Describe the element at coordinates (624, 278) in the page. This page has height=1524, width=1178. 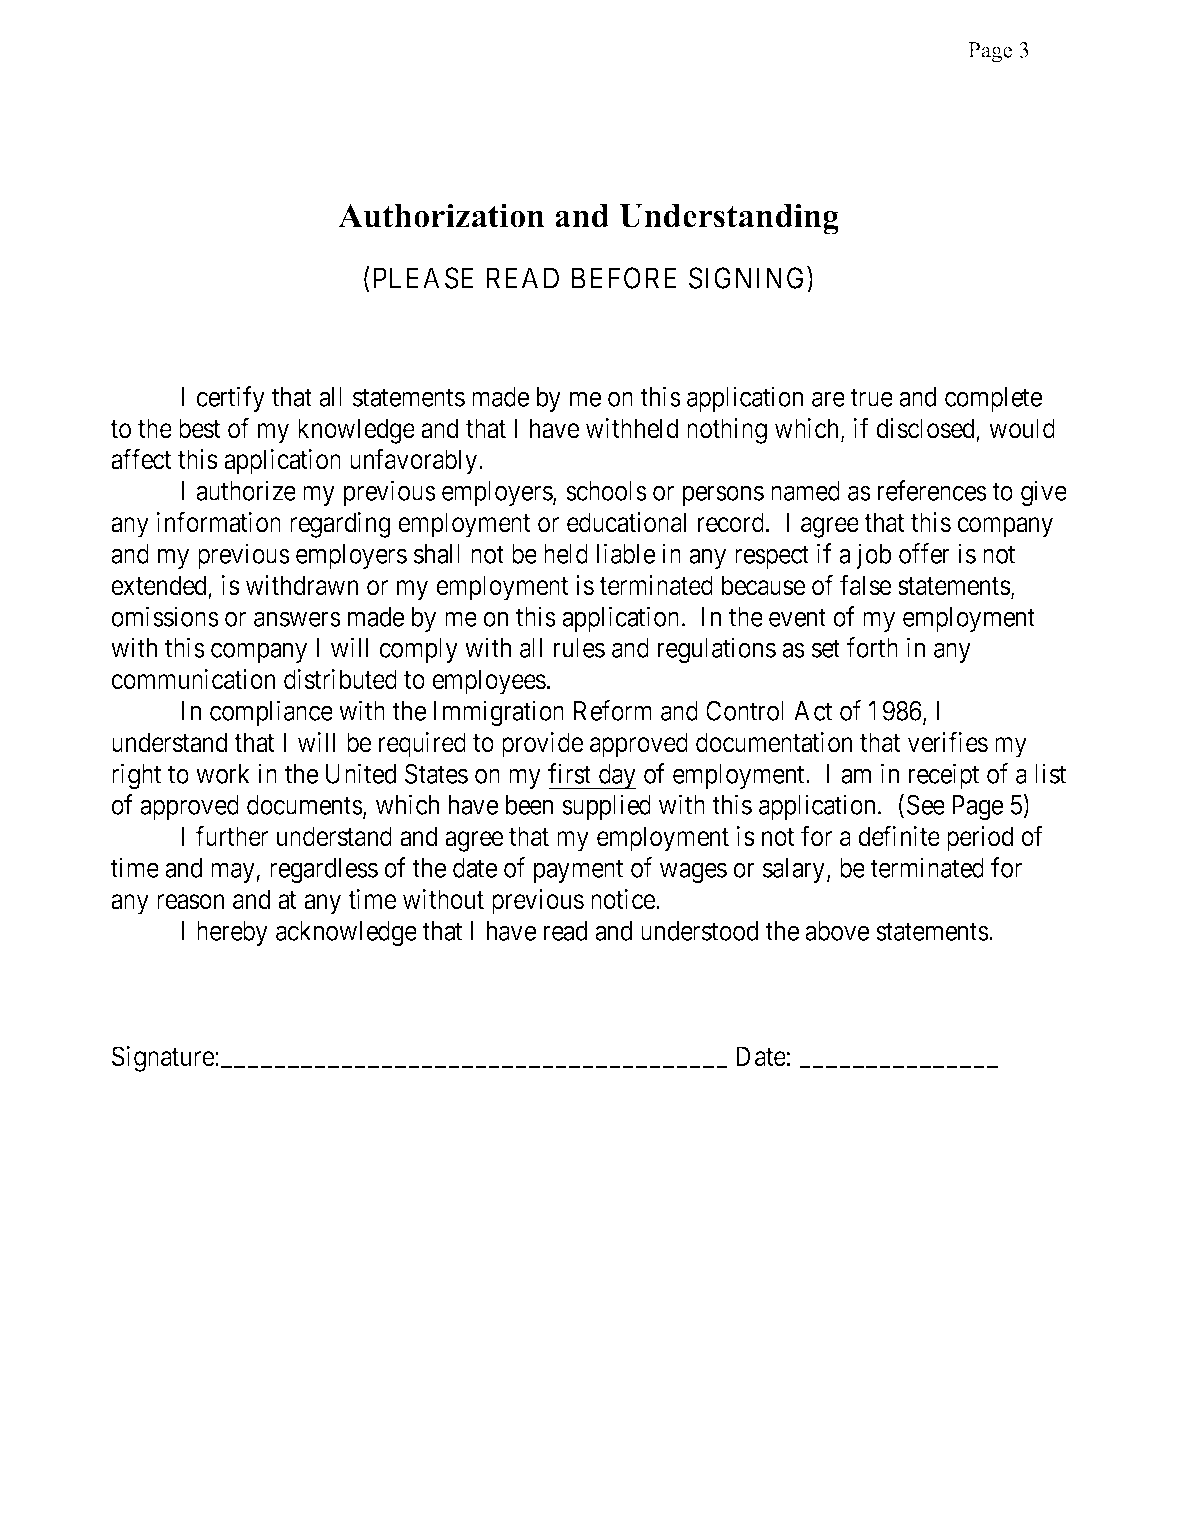
I see `BEFORE` at that location.
